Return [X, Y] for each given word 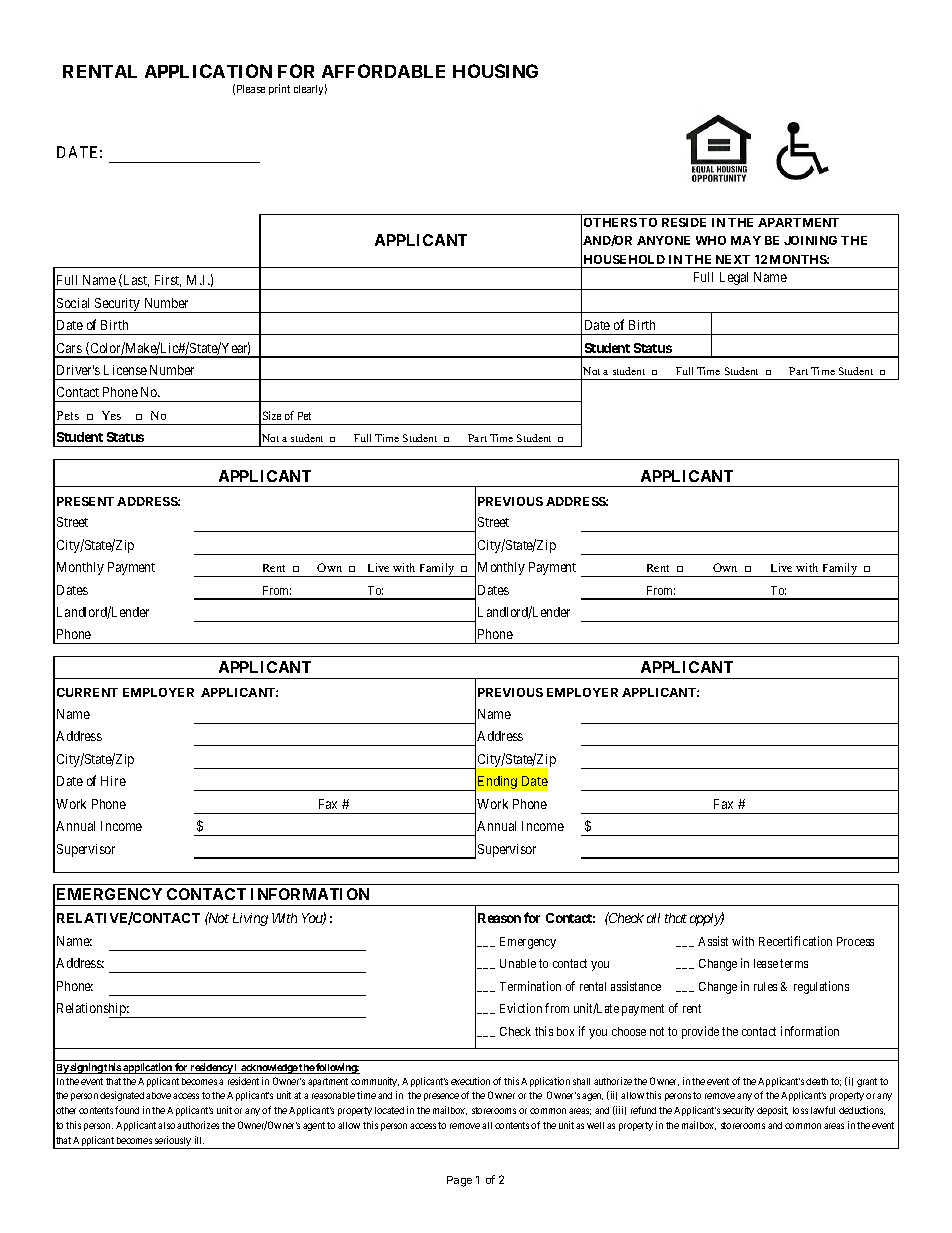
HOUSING [495, 71]
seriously [173, 1142]
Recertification [795, 941]
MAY [746, 240]
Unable [518, 963]
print [279, 89]
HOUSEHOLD [624, 259]
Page [459, 1181]
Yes [111, 415]
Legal [734, 278]
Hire [113, 781]
